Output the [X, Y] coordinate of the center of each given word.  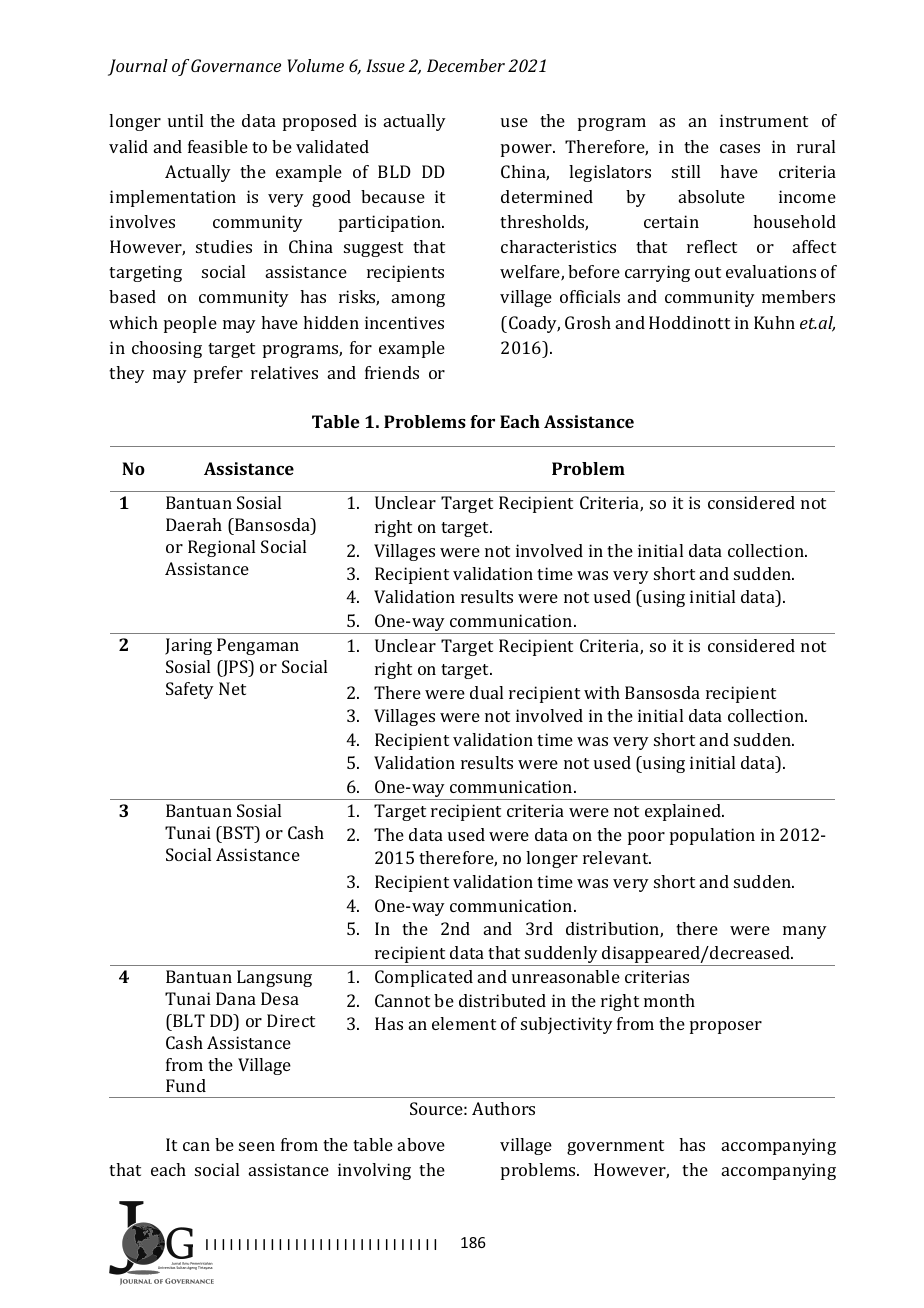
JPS [235, 668]
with [602, 692]
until [185, 120]
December [466, 65]
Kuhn [774, 322]
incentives [404, 322]
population [712, 836]
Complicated [424, 978]
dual [486, 692]
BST [238, 832]
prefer [218, 374]
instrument [764, 120]
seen [257, 1146]
